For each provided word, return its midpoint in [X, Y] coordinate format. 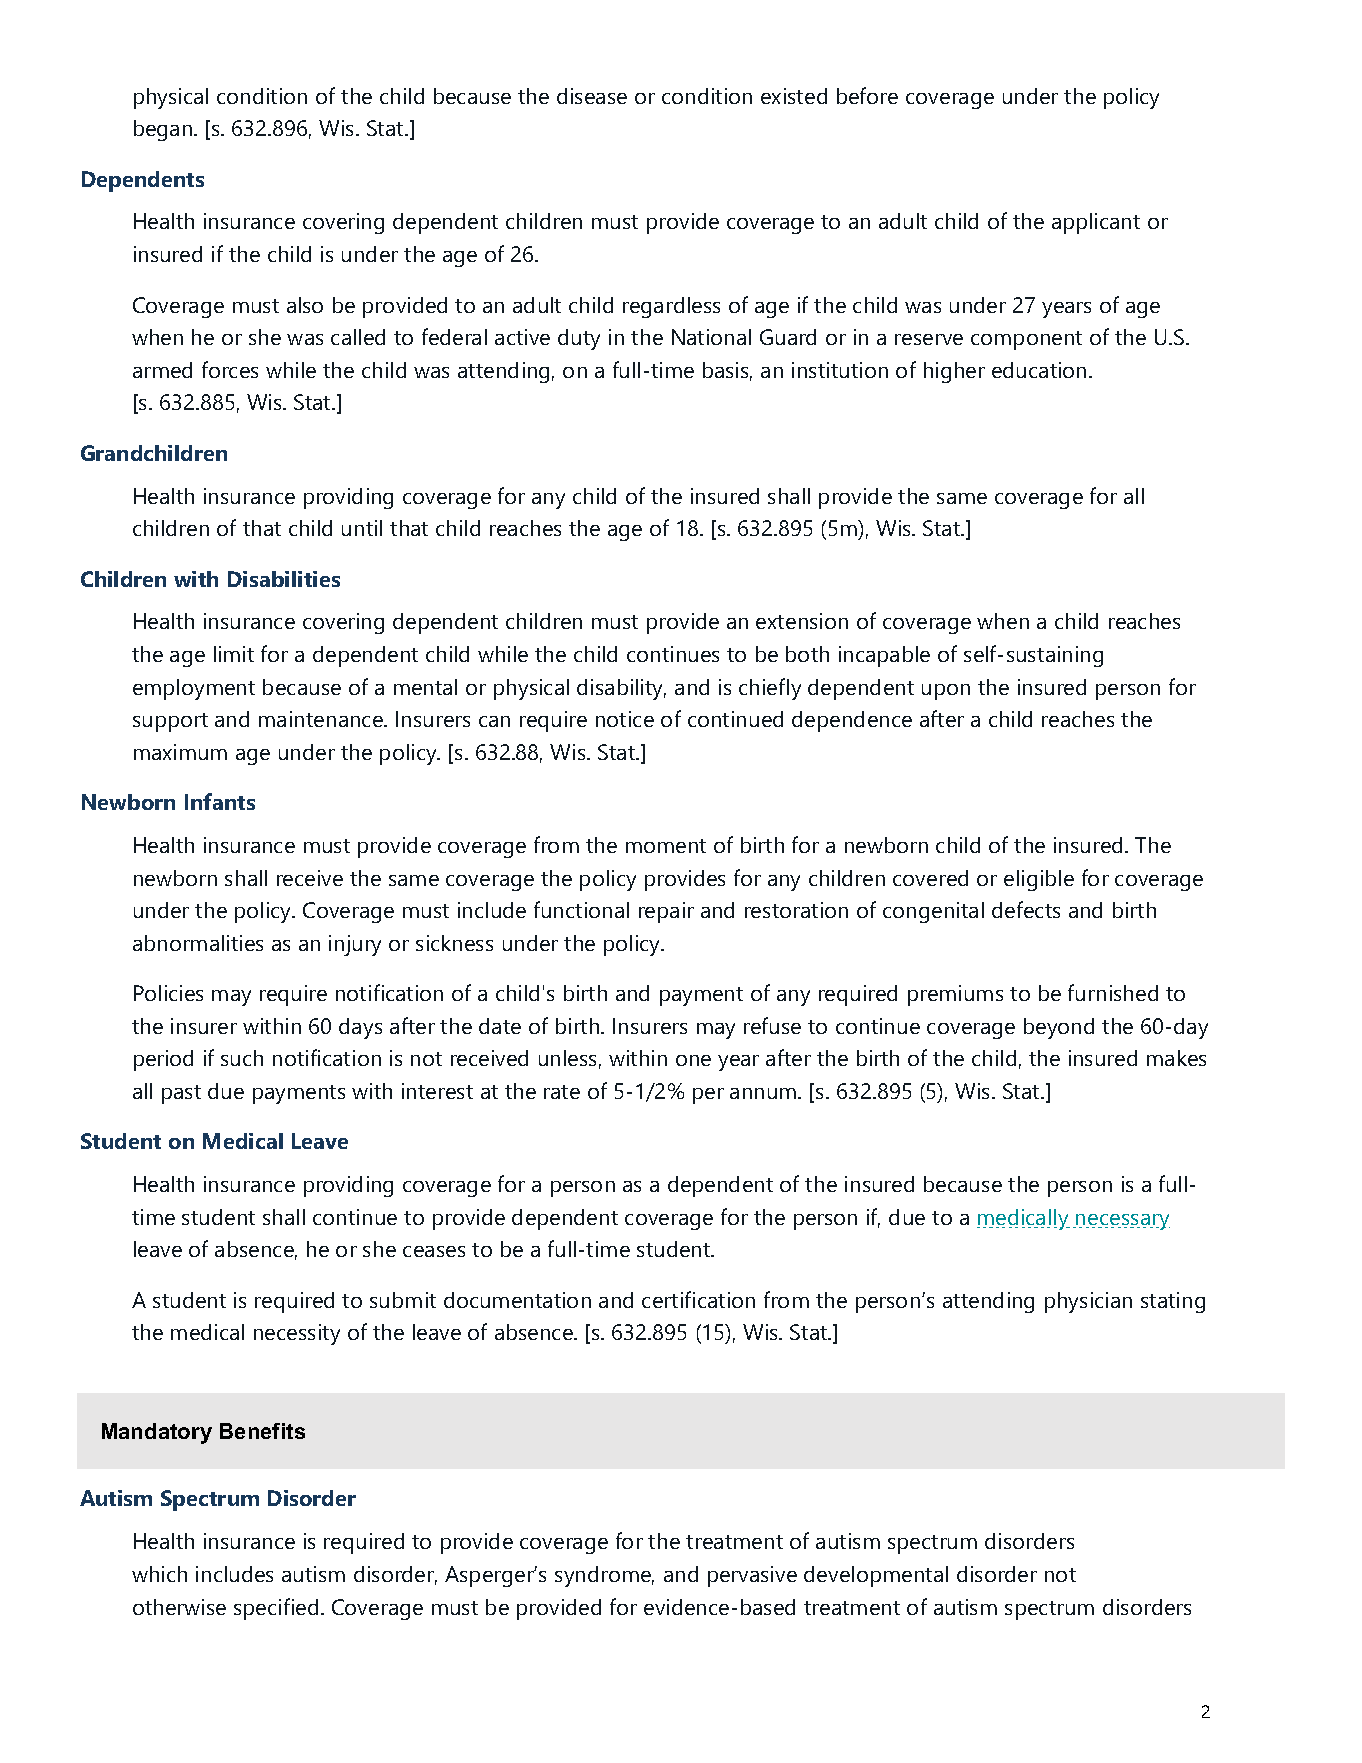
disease [592, 96]
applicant [1096, 223]
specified [276, 1609]
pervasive [752, 1576]
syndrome [604, 1576]
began [164, 130]
